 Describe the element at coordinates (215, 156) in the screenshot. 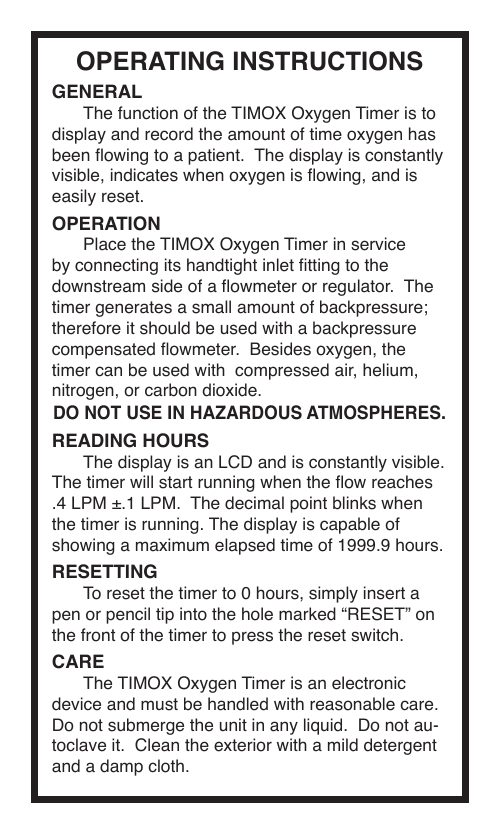

I see `patient` at that location.
